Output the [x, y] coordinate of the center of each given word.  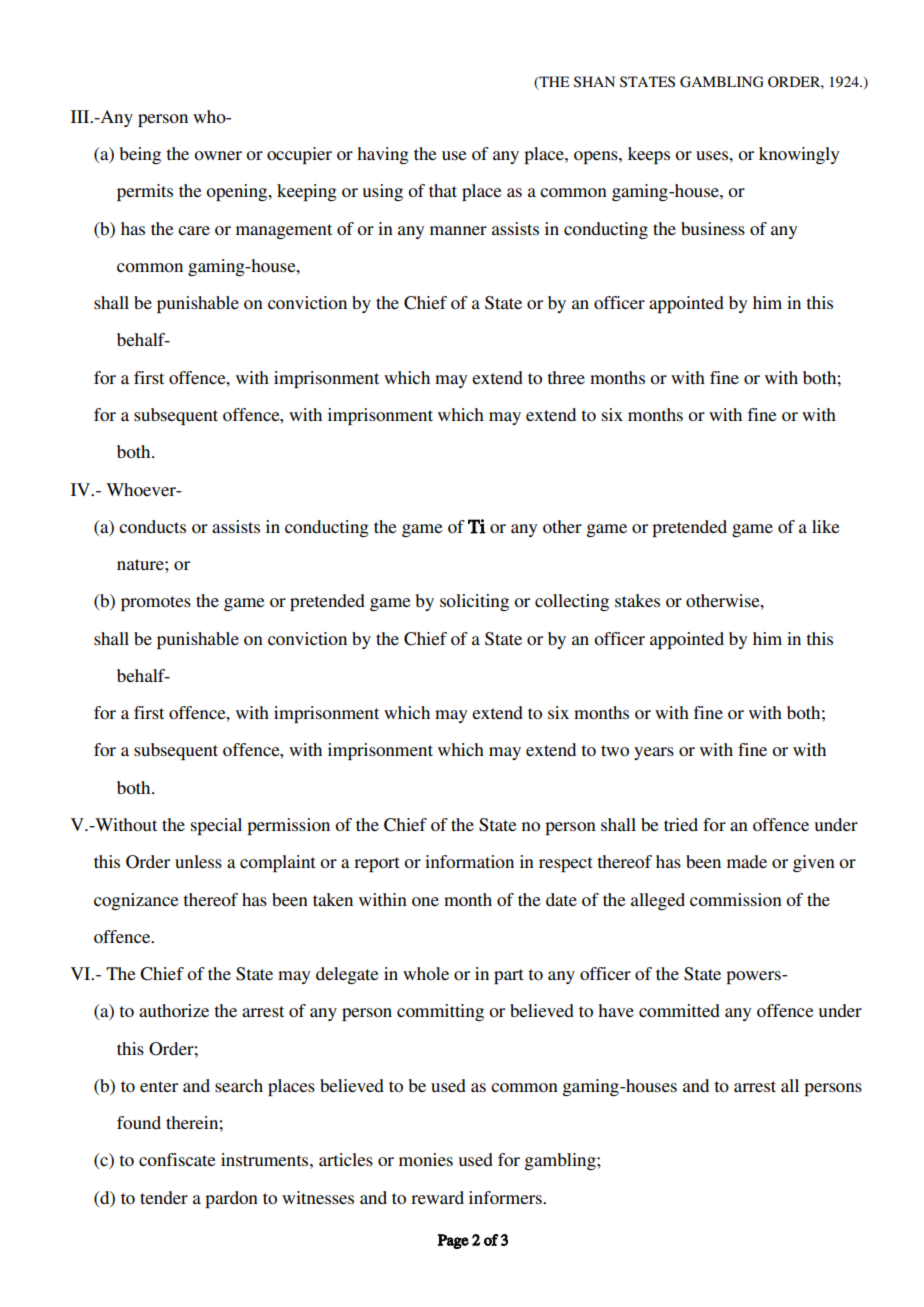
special [216, 826]
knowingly [799, 155]
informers [506, 1197]
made [747, 861]
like [826, 526]
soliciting [474, 602]
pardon [231, 1199]
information [469, 861]
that [443, 190]
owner [218, 155]
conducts [152, 526]
